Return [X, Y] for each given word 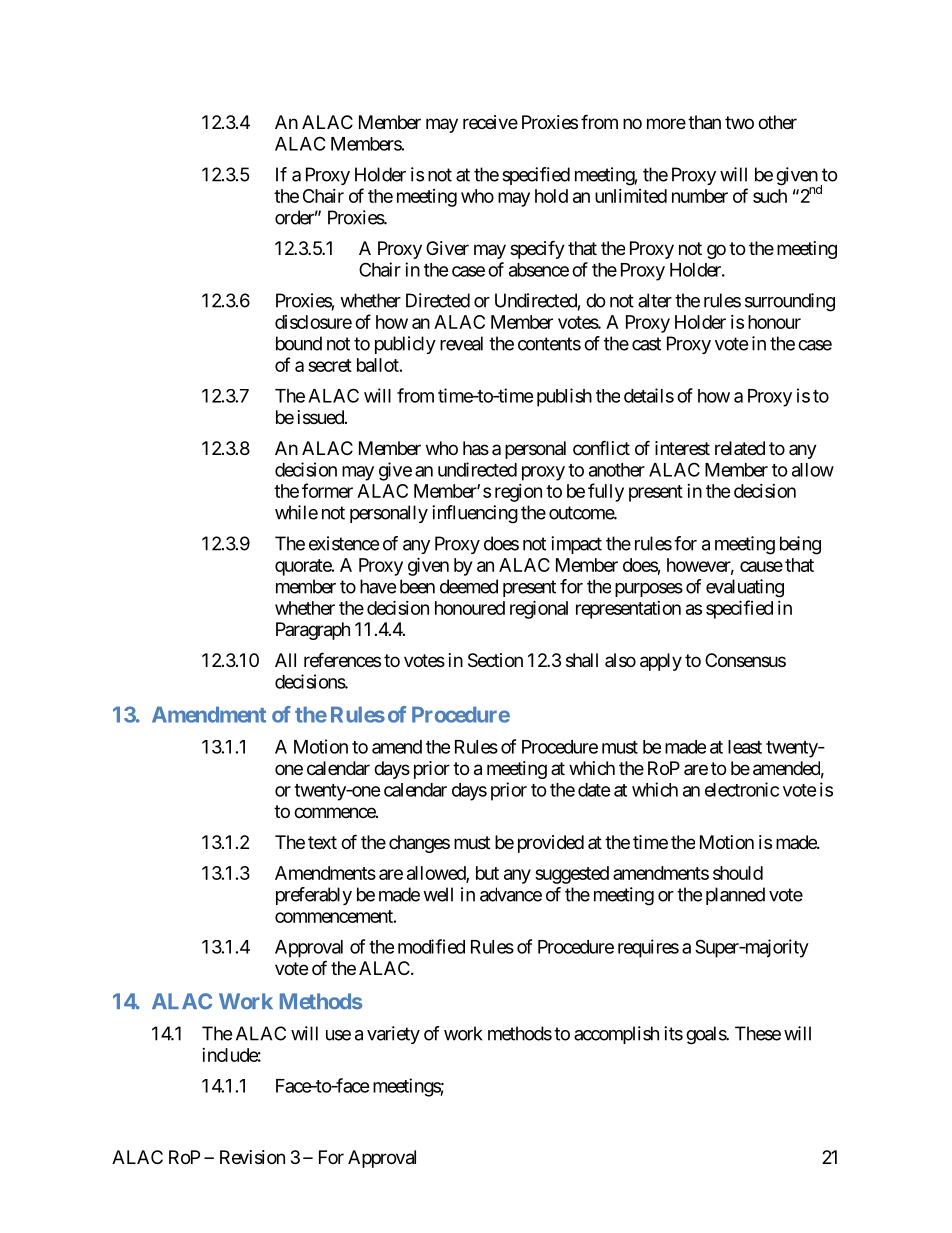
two [739, 122]
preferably [314, 896]
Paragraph [313, 631]
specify [537, 249]
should [738, 873]
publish [564, 397]
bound [299, 343]
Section [495, 660]
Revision [252, 1157]
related [740, 448]
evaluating [745, 588]
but [487, 873]
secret [330, 365]
